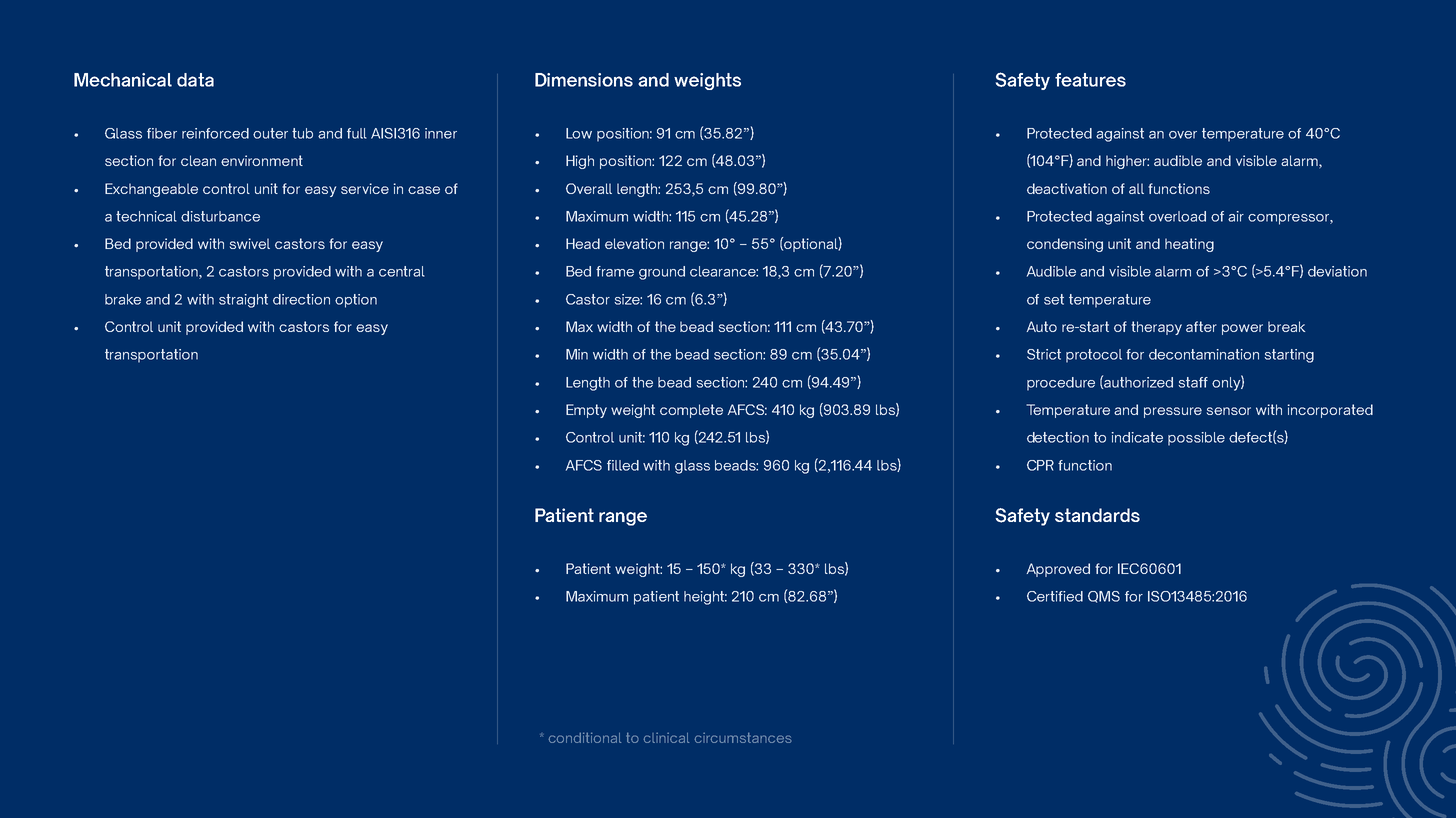  What do you see at coordinates (1040, 465) in the page?
I see `CPR` at bounding box center [1040, 465].
